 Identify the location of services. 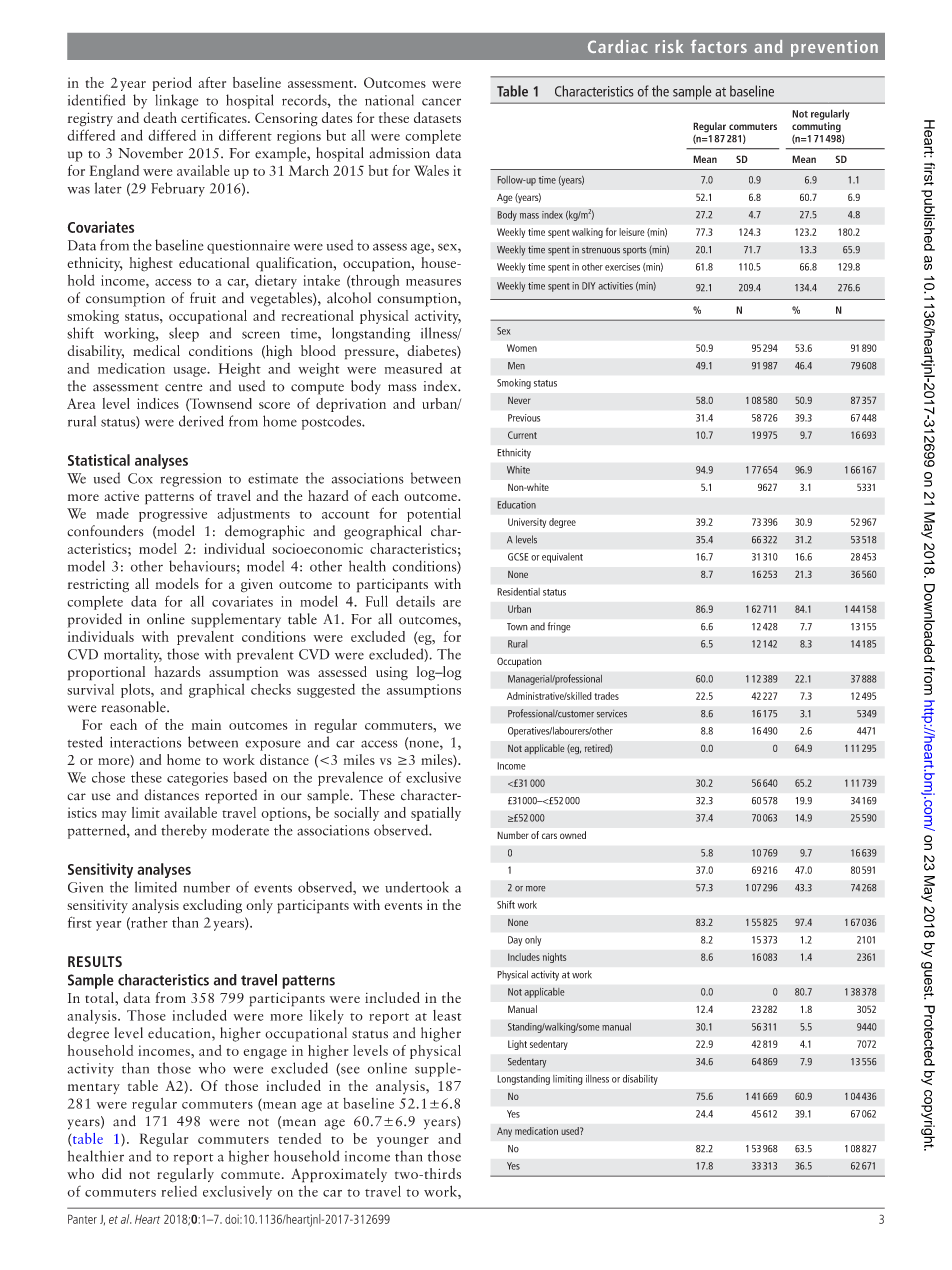
(612, 714).
